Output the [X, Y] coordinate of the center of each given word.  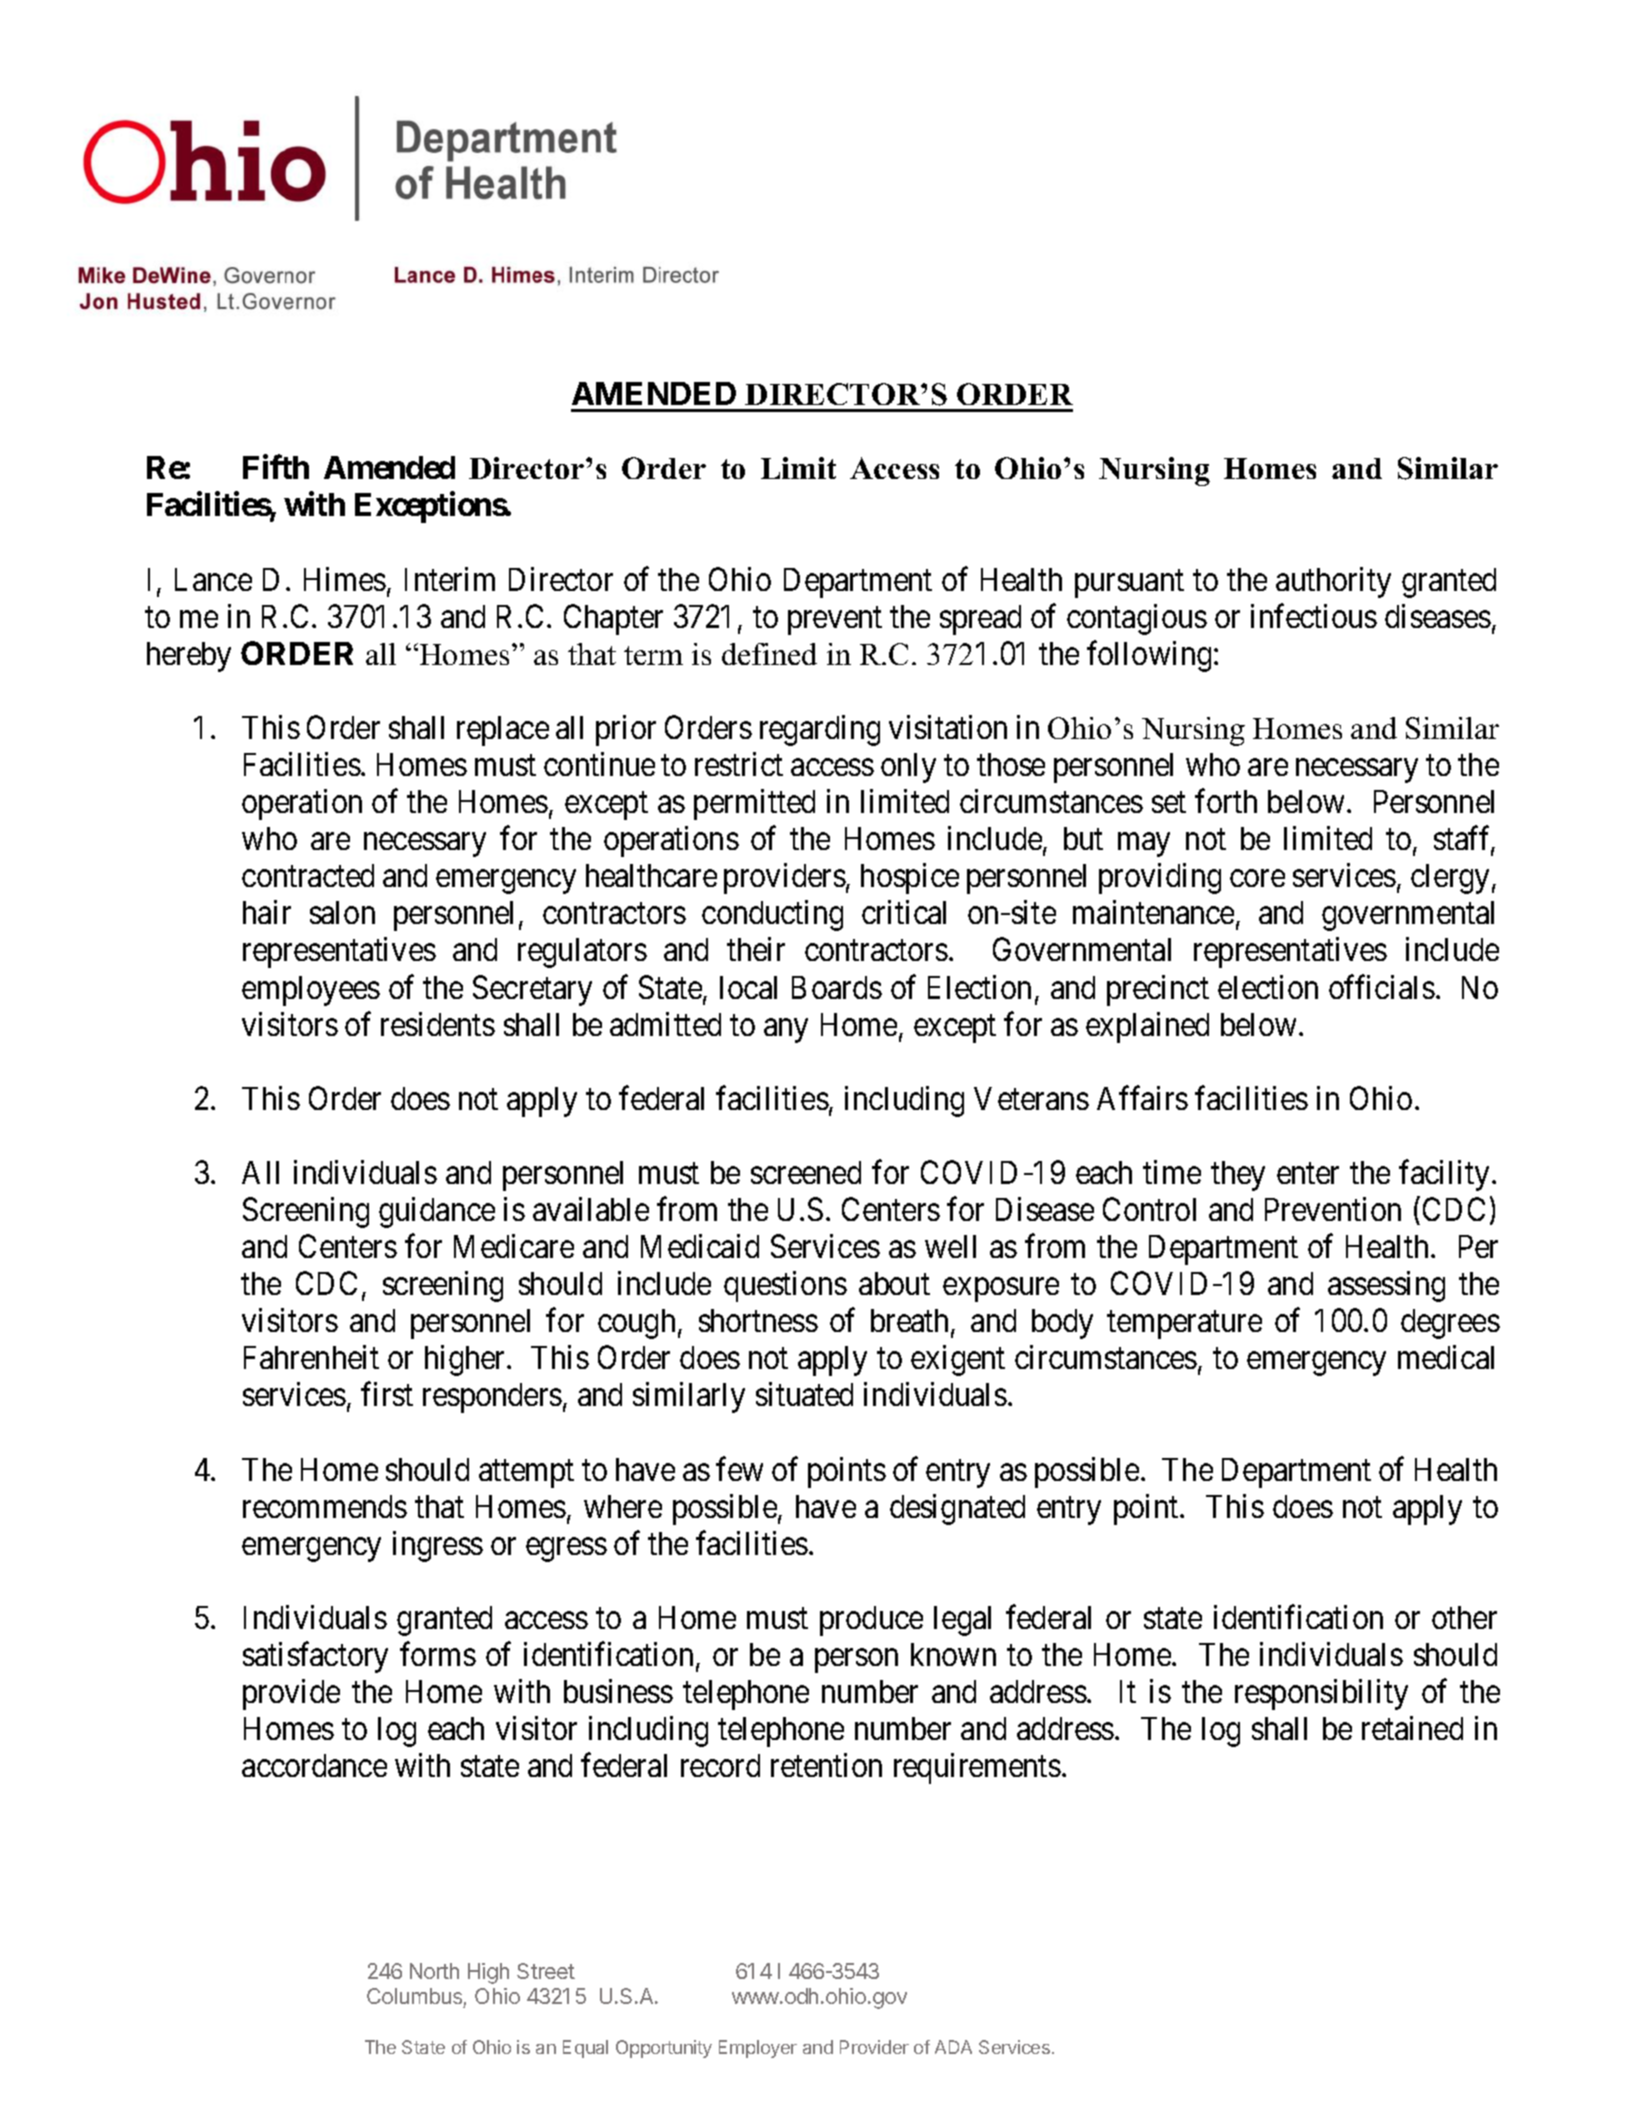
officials [1382, 987]
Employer [758, 2049]
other [1464, 1617]
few [739, 1469]
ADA [953, 2047]
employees [311, 991]
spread [980, 620]
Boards [837, 987]
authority [1333, 582]
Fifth [276, 467]
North [434, 1971]
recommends [325, 1506]
